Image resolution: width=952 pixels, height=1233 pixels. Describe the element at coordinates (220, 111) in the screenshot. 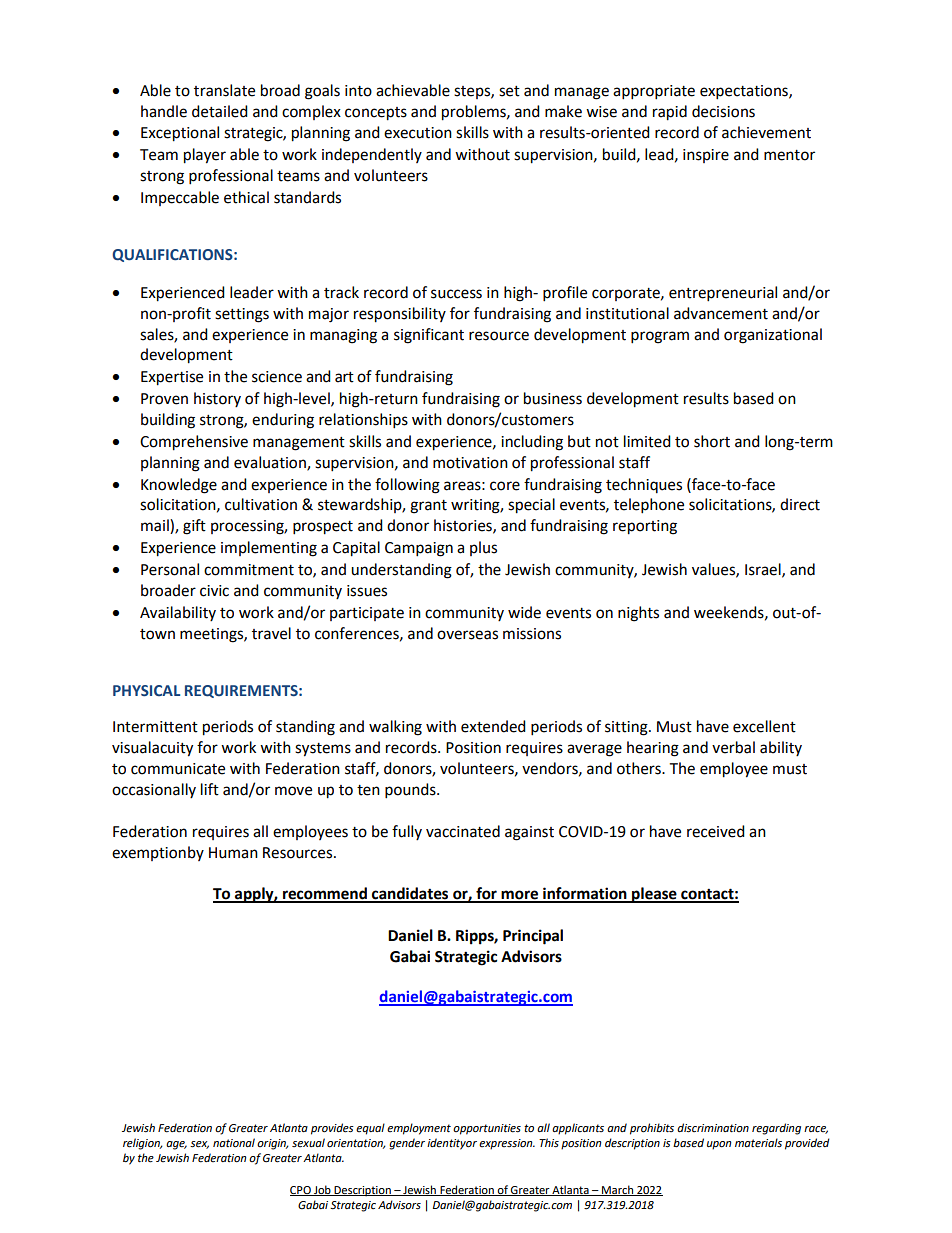

I see `detailed` at that location.
